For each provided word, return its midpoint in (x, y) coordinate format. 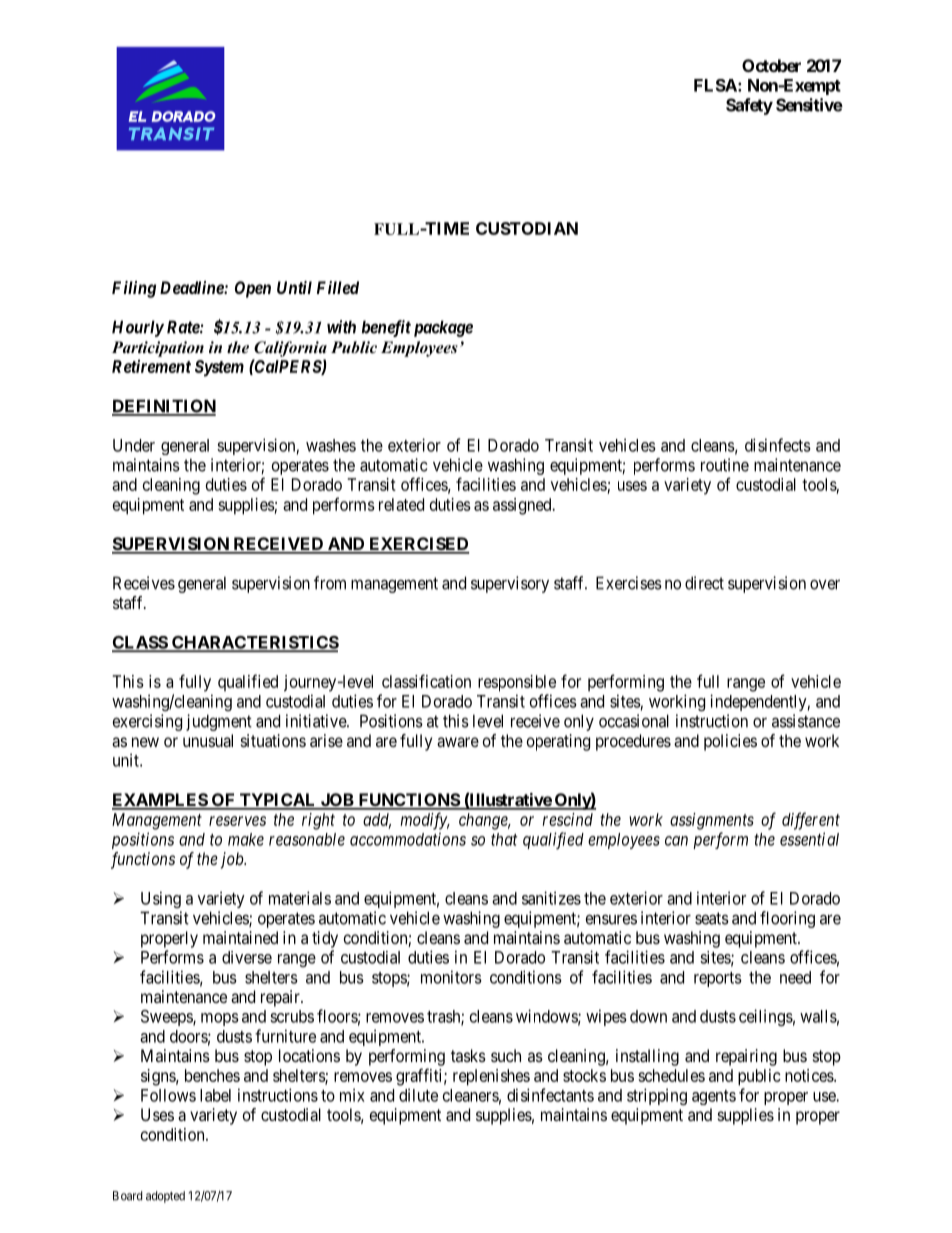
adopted (165, 1197)
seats (712, 918)
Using (161, 899)
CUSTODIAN (527, 228)
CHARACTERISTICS (254, 643)
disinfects (778, 445)
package (443, 328)
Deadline (192, 287)
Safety (749, 106)
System (219, 368)
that (504, 839)
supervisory (510, 584)
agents (714, 1097)
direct (704, 583)
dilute (418, 1095)
